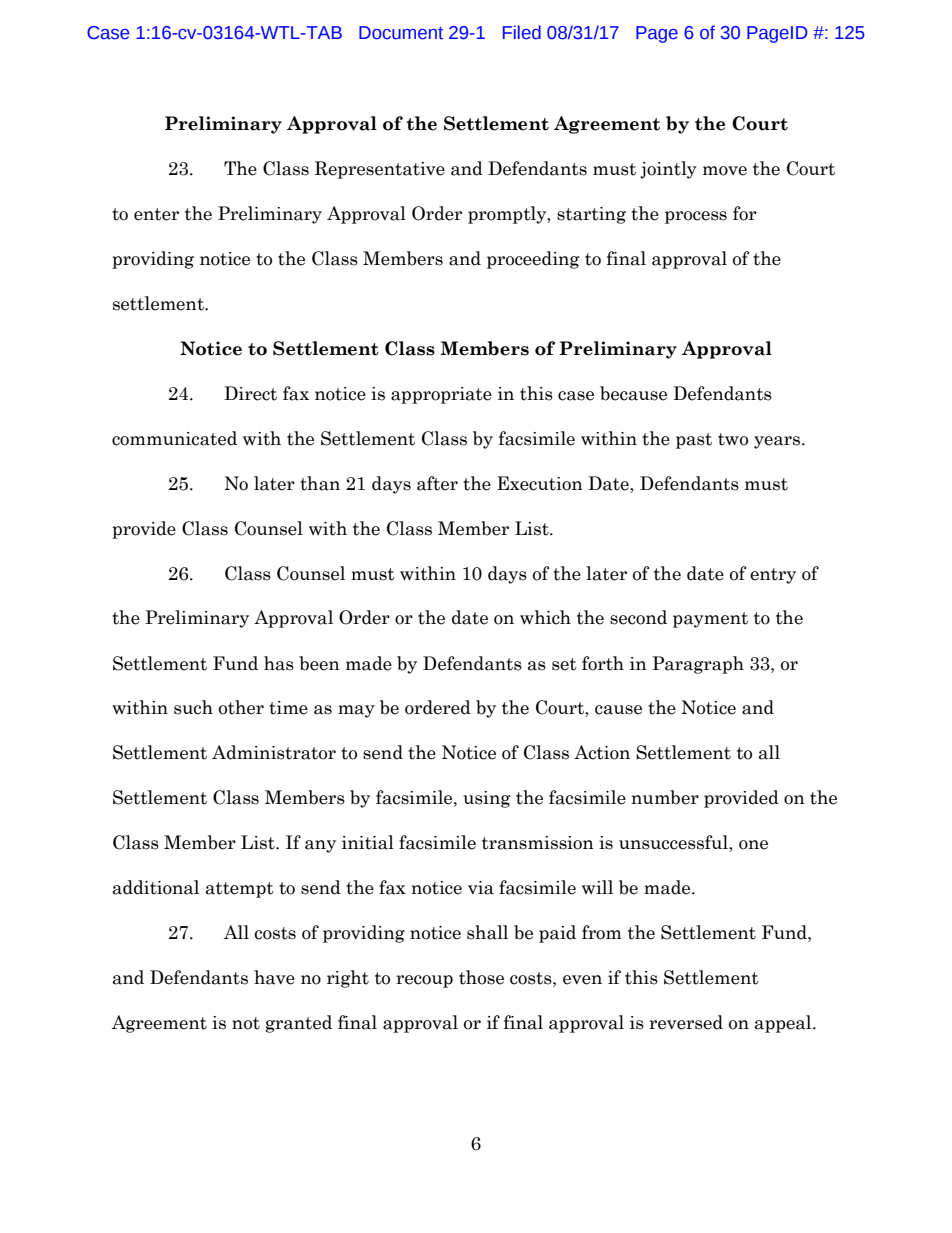  Describe the element at coordinates (441, 395) in the screenshot. I see `appropriate` at that location.
